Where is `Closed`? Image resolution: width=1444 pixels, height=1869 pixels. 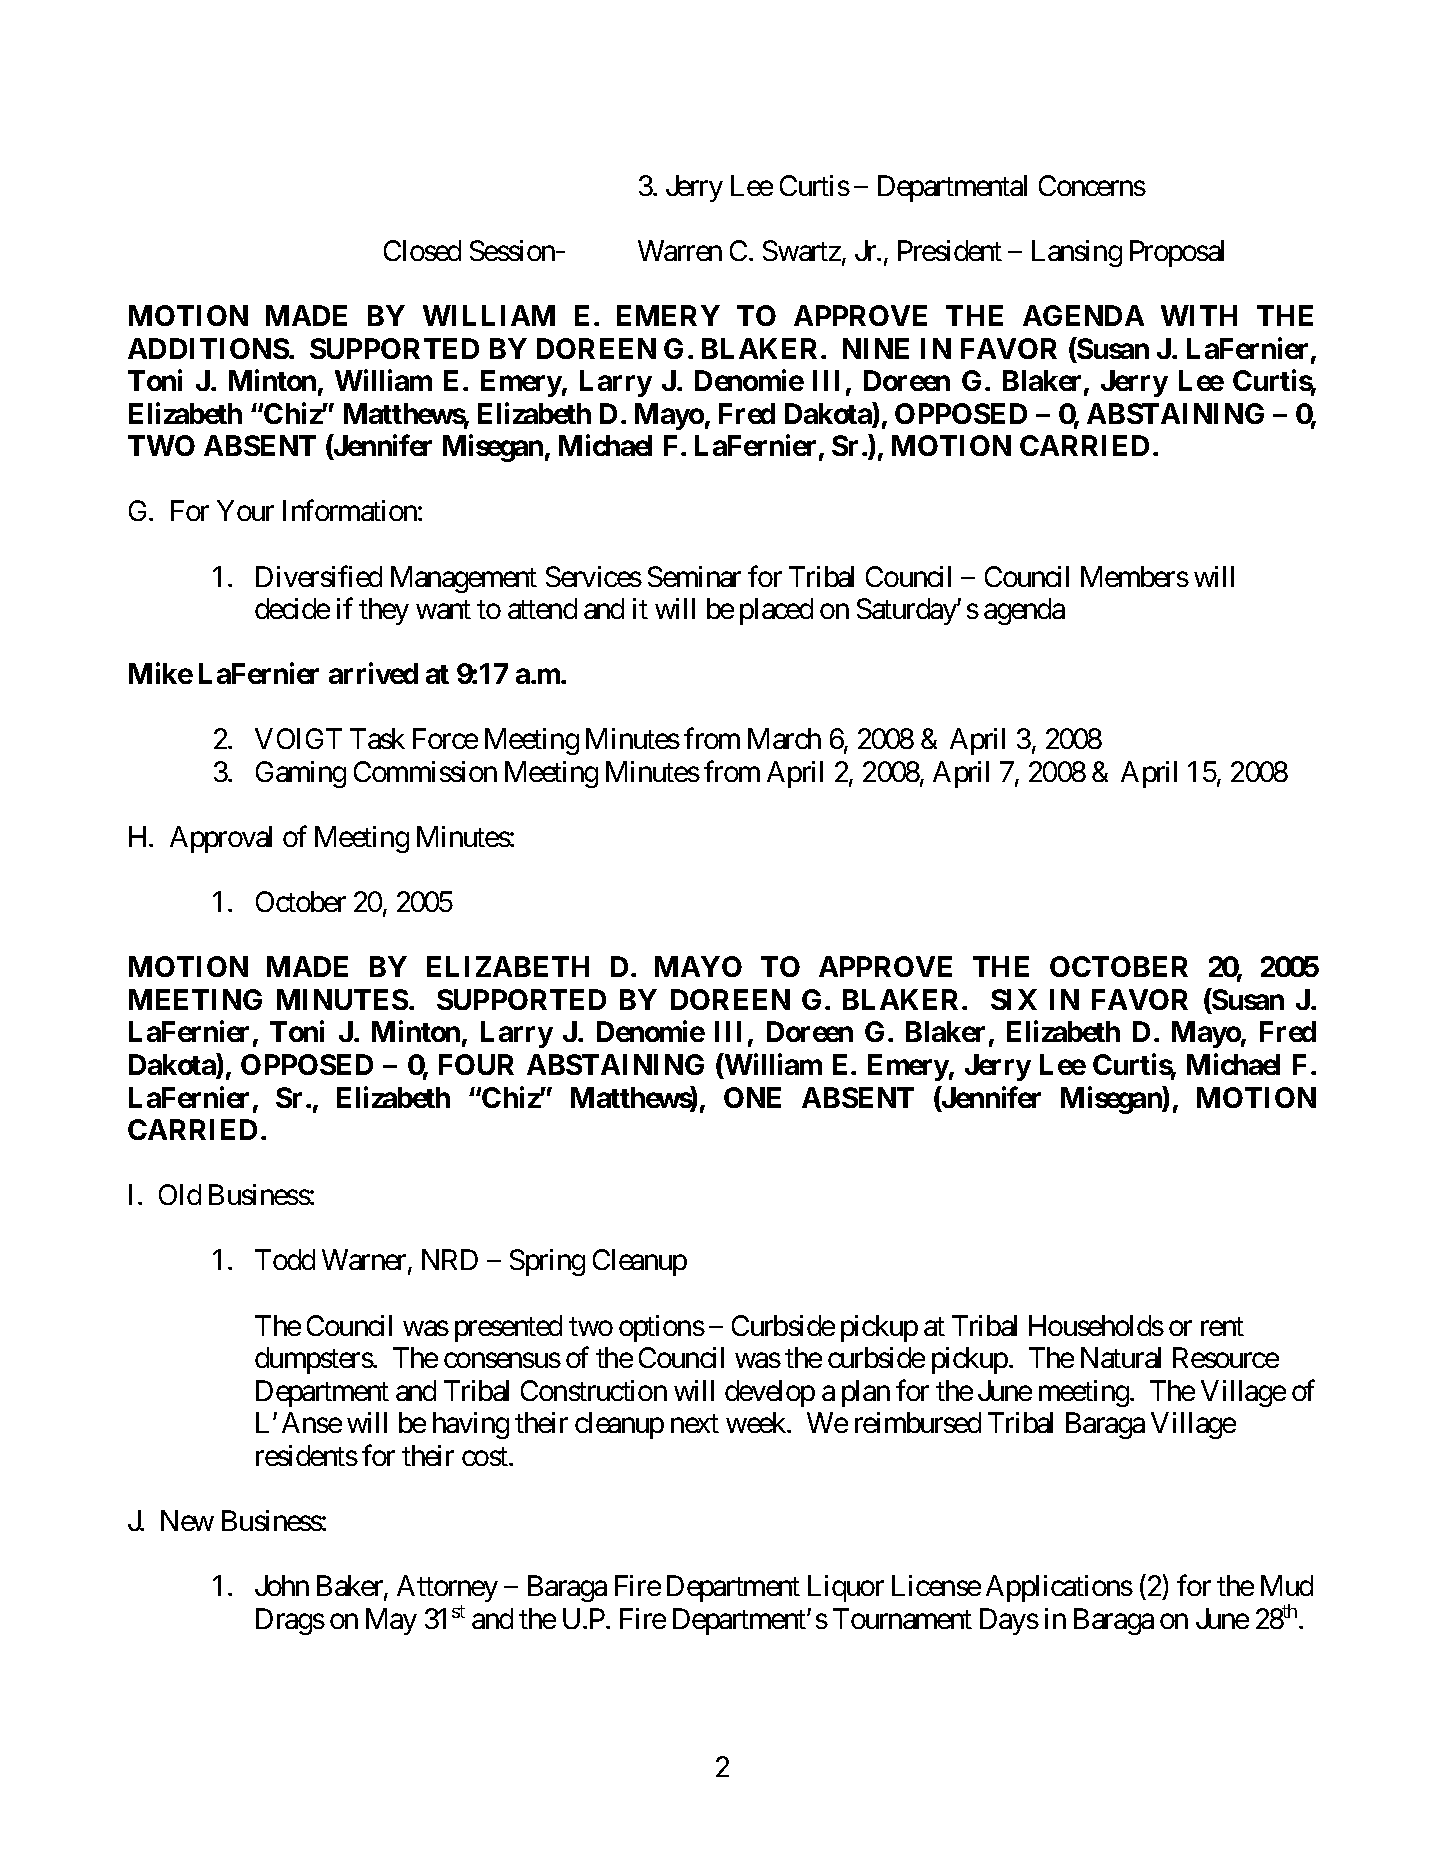 Closed is located at coordinates (422, 250).
